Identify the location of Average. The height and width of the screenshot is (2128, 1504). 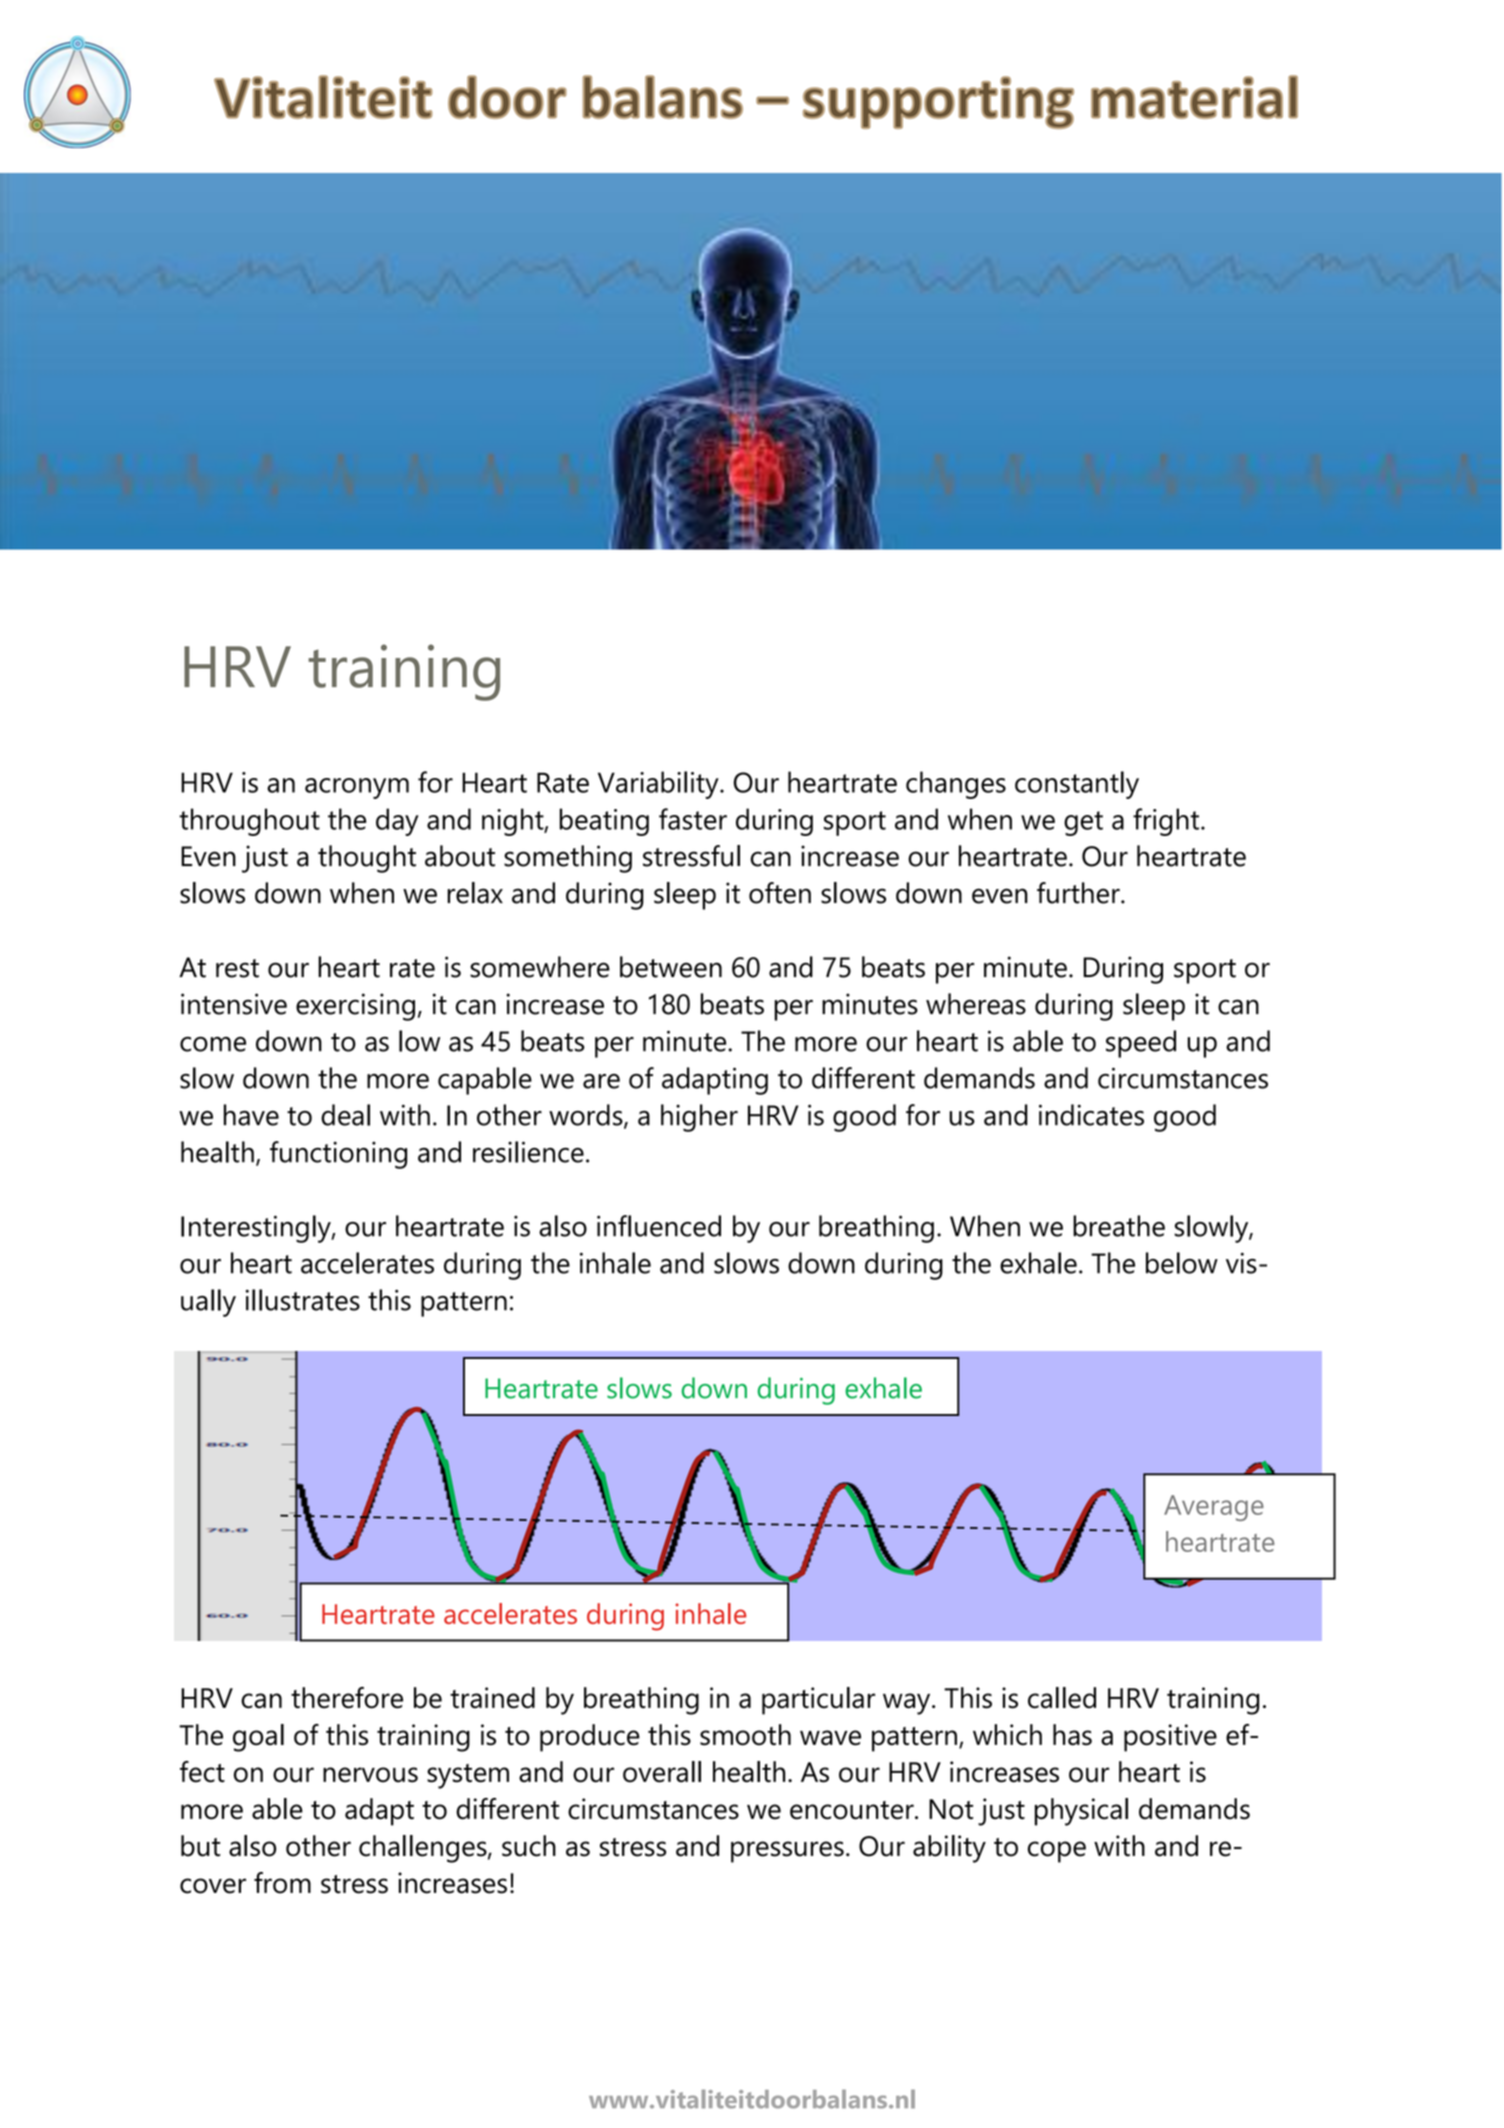
(1214, 1508).
